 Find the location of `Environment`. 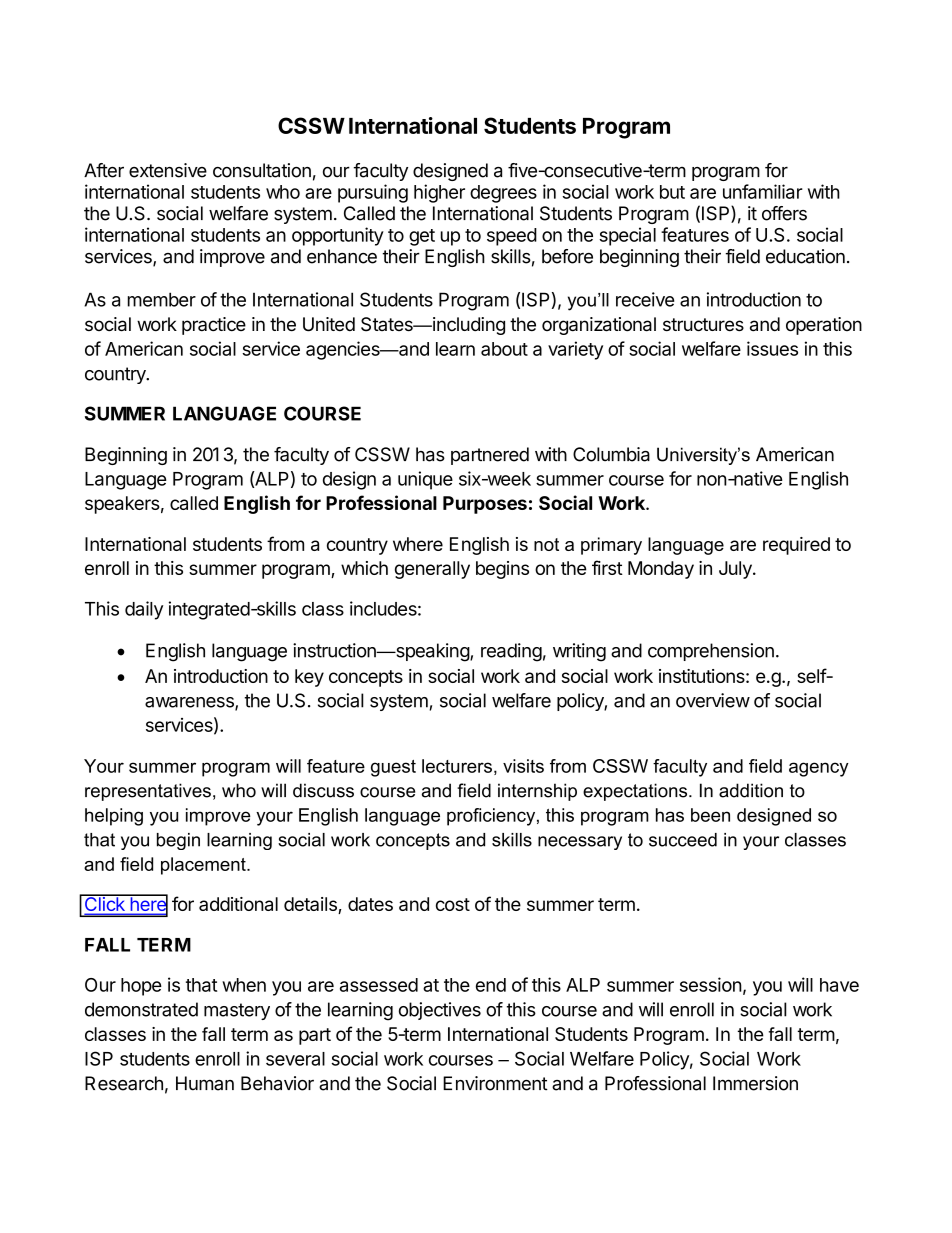

Environment is located at coordinates (495, 1083).
